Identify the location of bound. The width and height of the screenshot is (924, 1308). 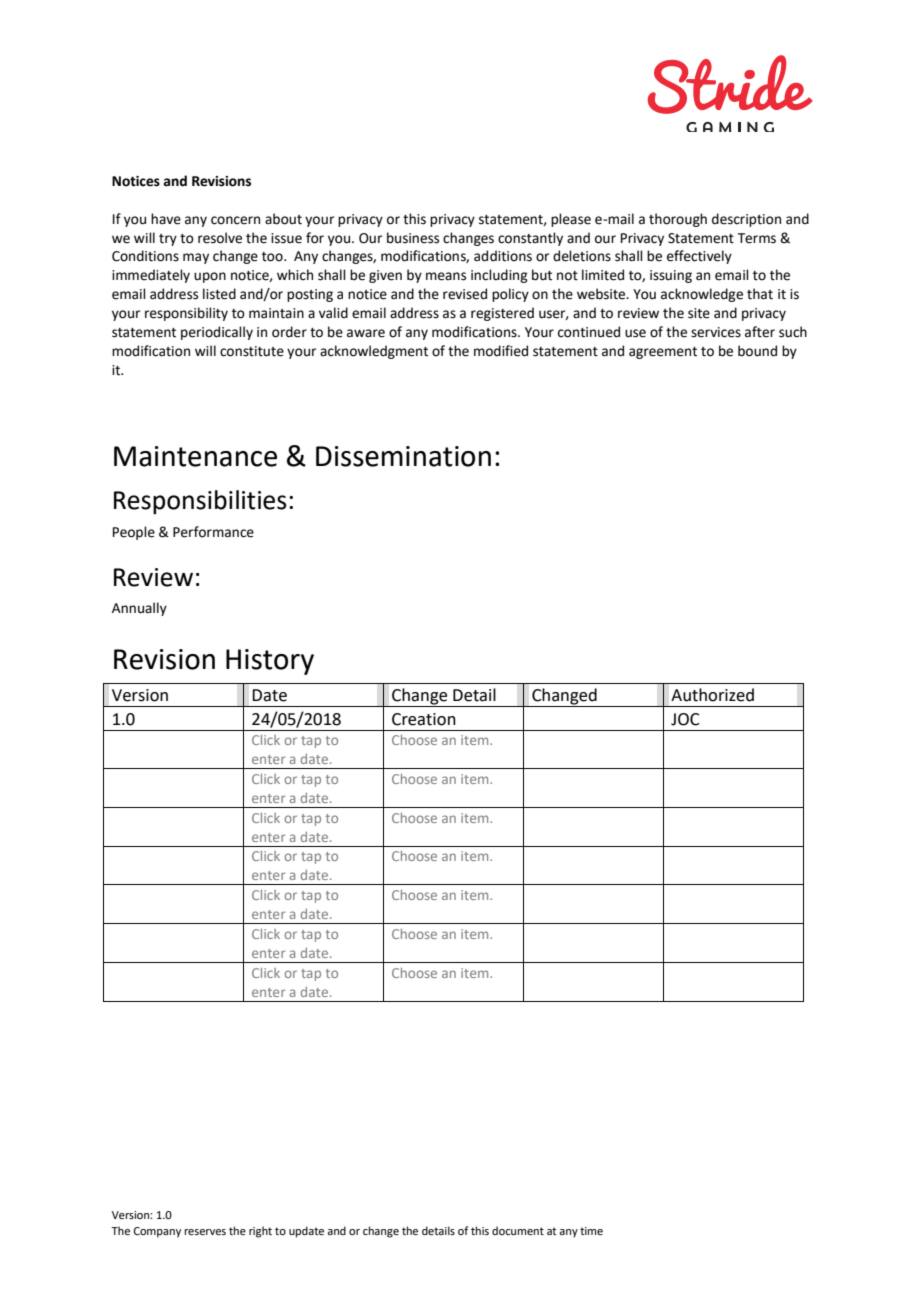
(757, 351).
